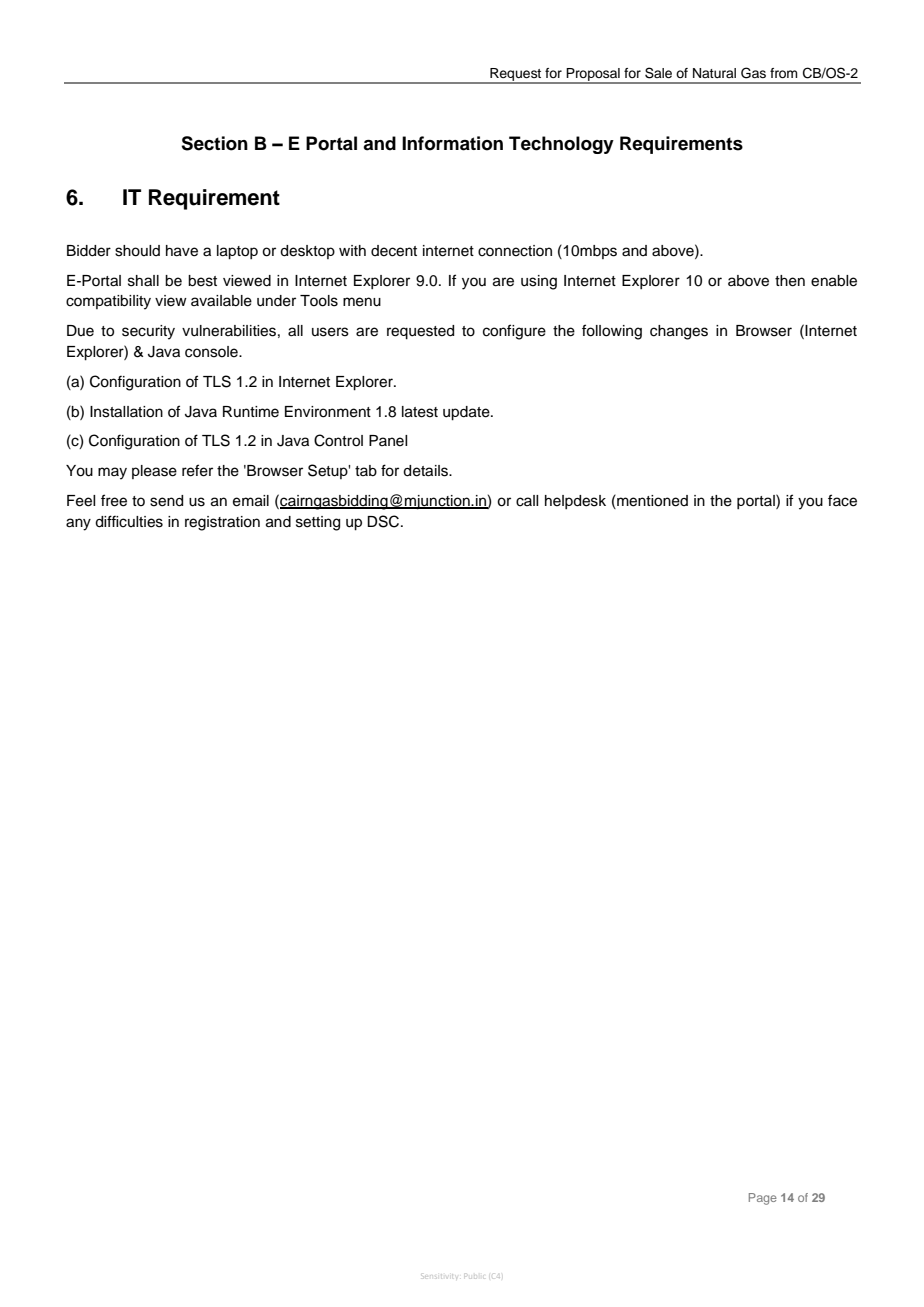 This image has height=1307, width=924. Describe the element at coordinates (318, 523) in the image. I see `setting` at that location.
